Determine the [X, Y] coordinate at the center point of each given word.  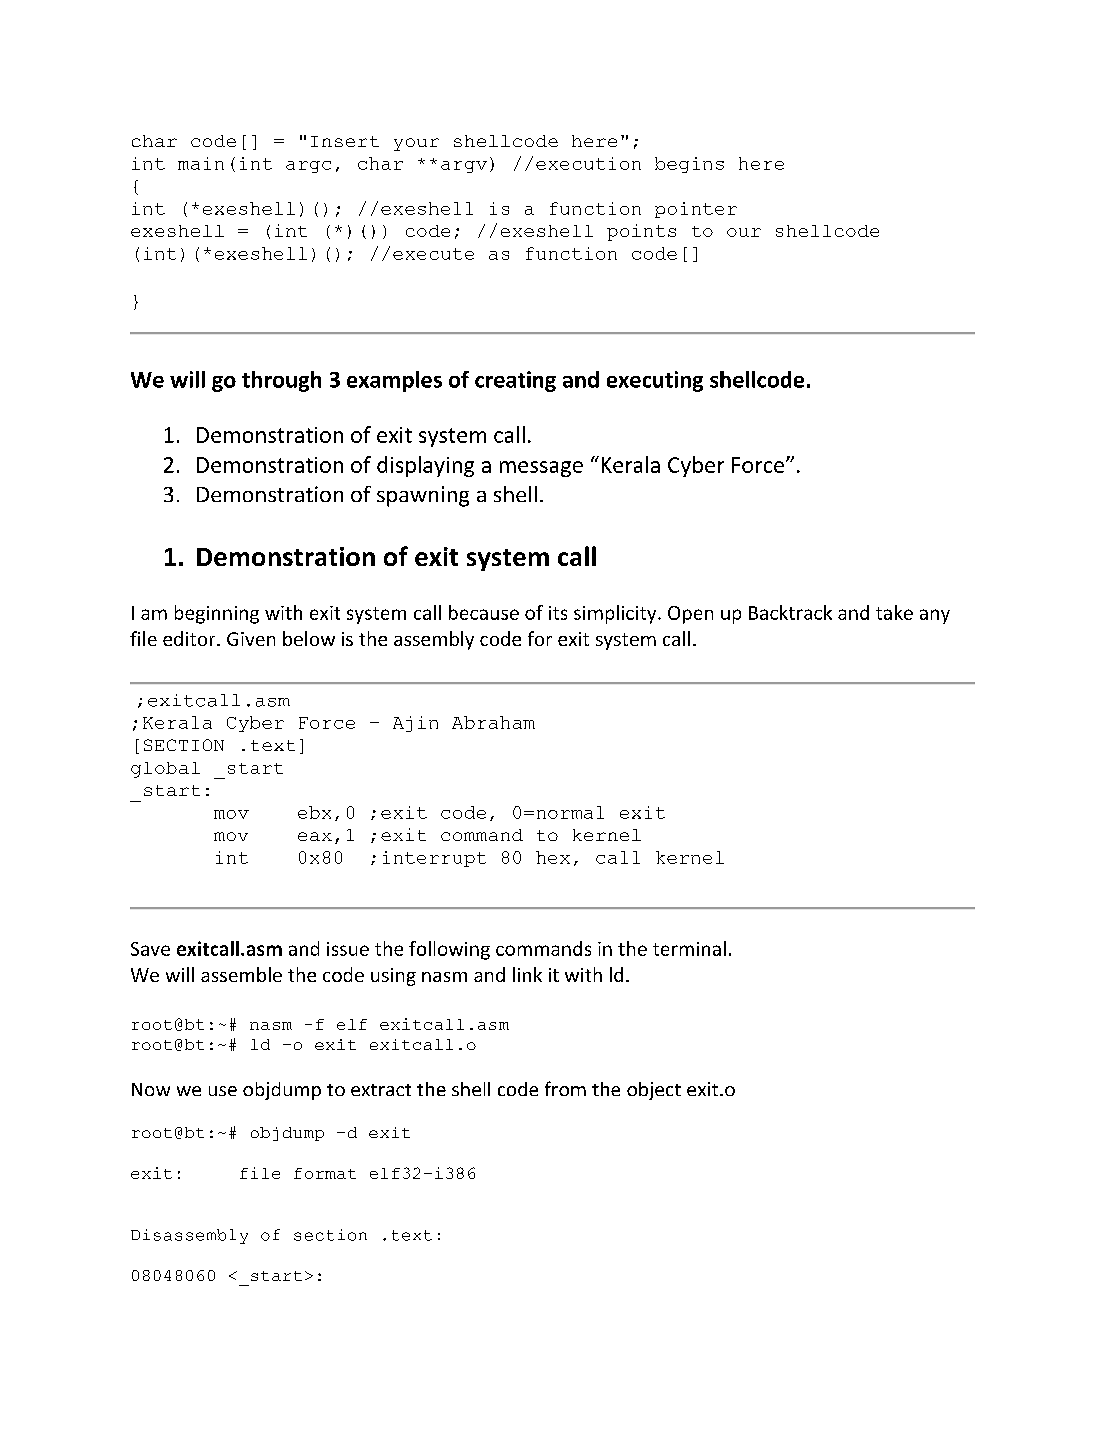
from [565, 1088]
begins [689, 165]
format [325, 1173]
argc [308, 167]
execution [588, 163]
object [654, 1091]
